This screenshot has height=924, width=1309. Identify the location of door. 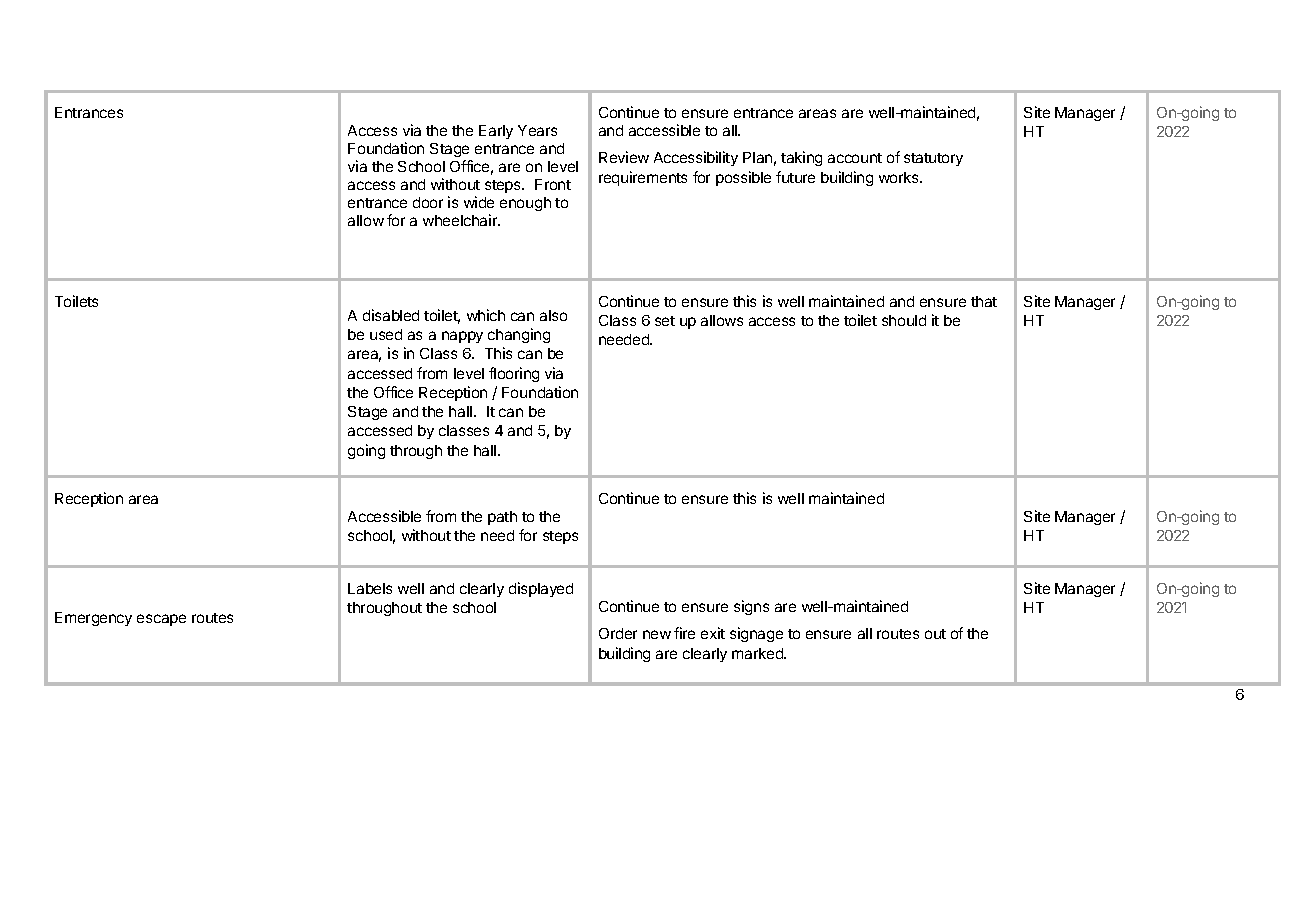
(428, 202).
